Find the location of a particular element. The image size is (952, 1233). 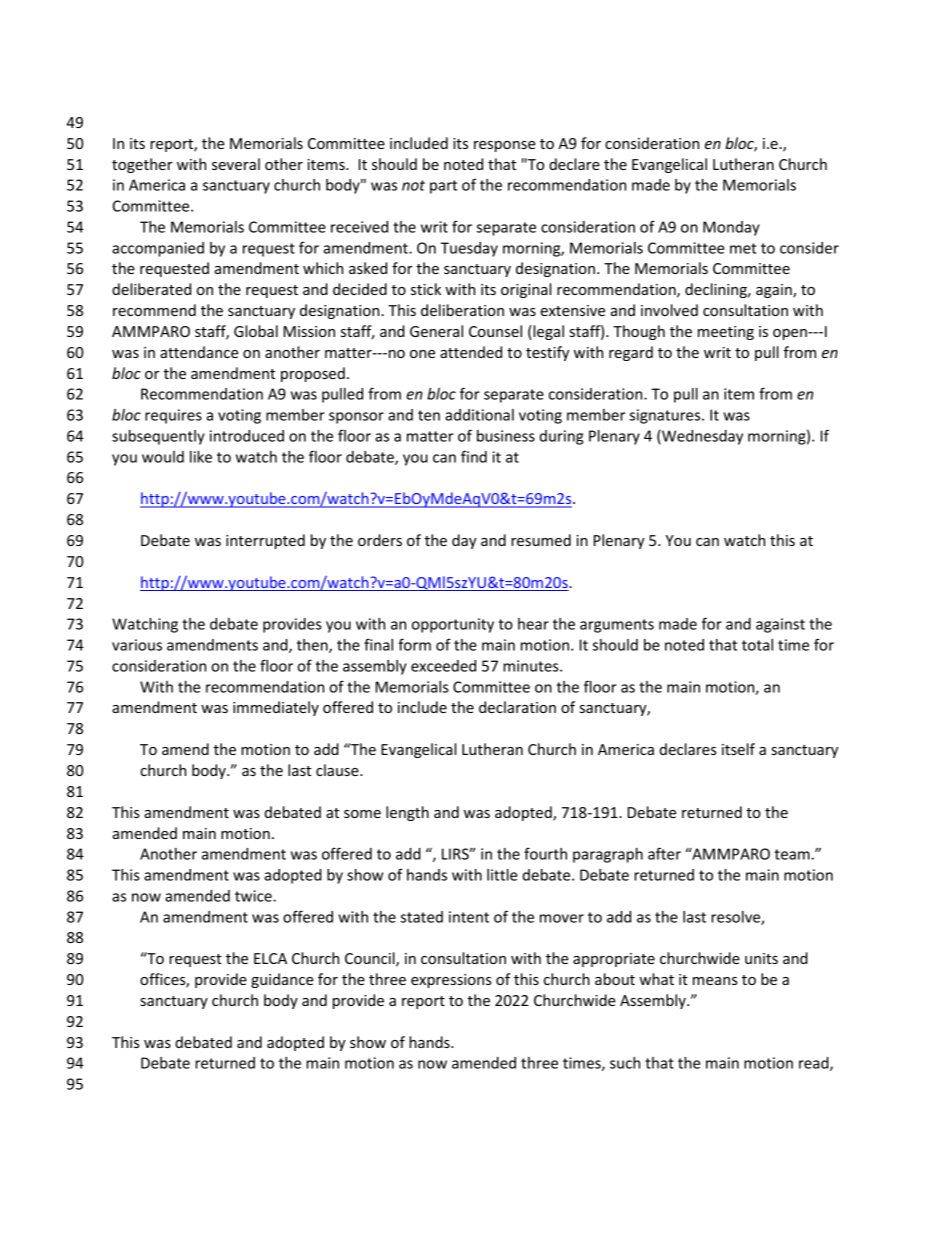

additional is located at coordinates (479, 415).
